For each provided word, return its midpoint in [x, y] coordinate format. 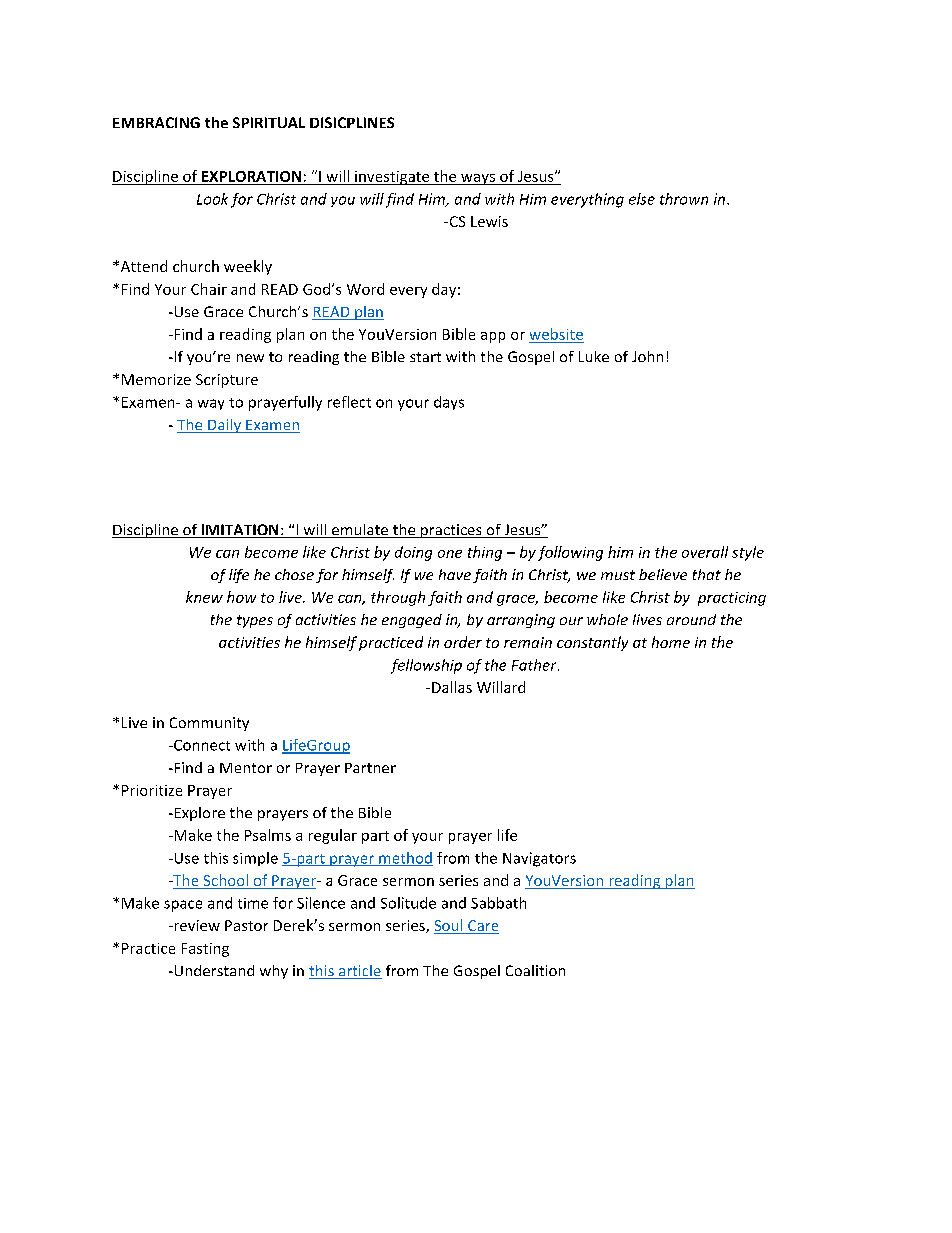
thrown [684, 199]
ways [478, 179]
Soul [449, 926]
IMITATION [240, 531]
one [450, 554]
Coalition [535, 970]
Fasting [205, 950]
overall [705, 552]
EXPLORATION [251, 176]
